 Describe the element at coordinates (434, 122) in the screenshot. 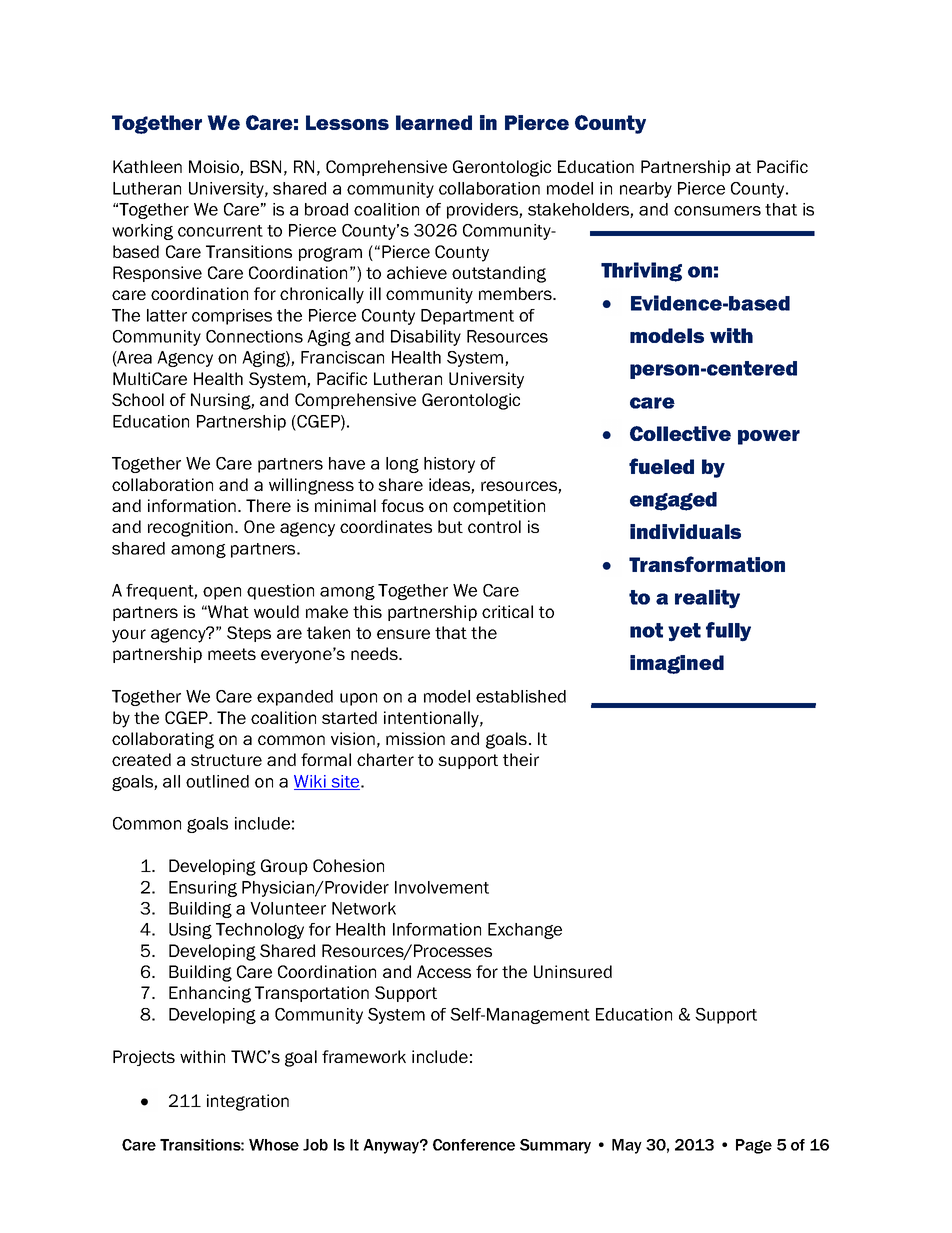

I see `learned` at that location.
